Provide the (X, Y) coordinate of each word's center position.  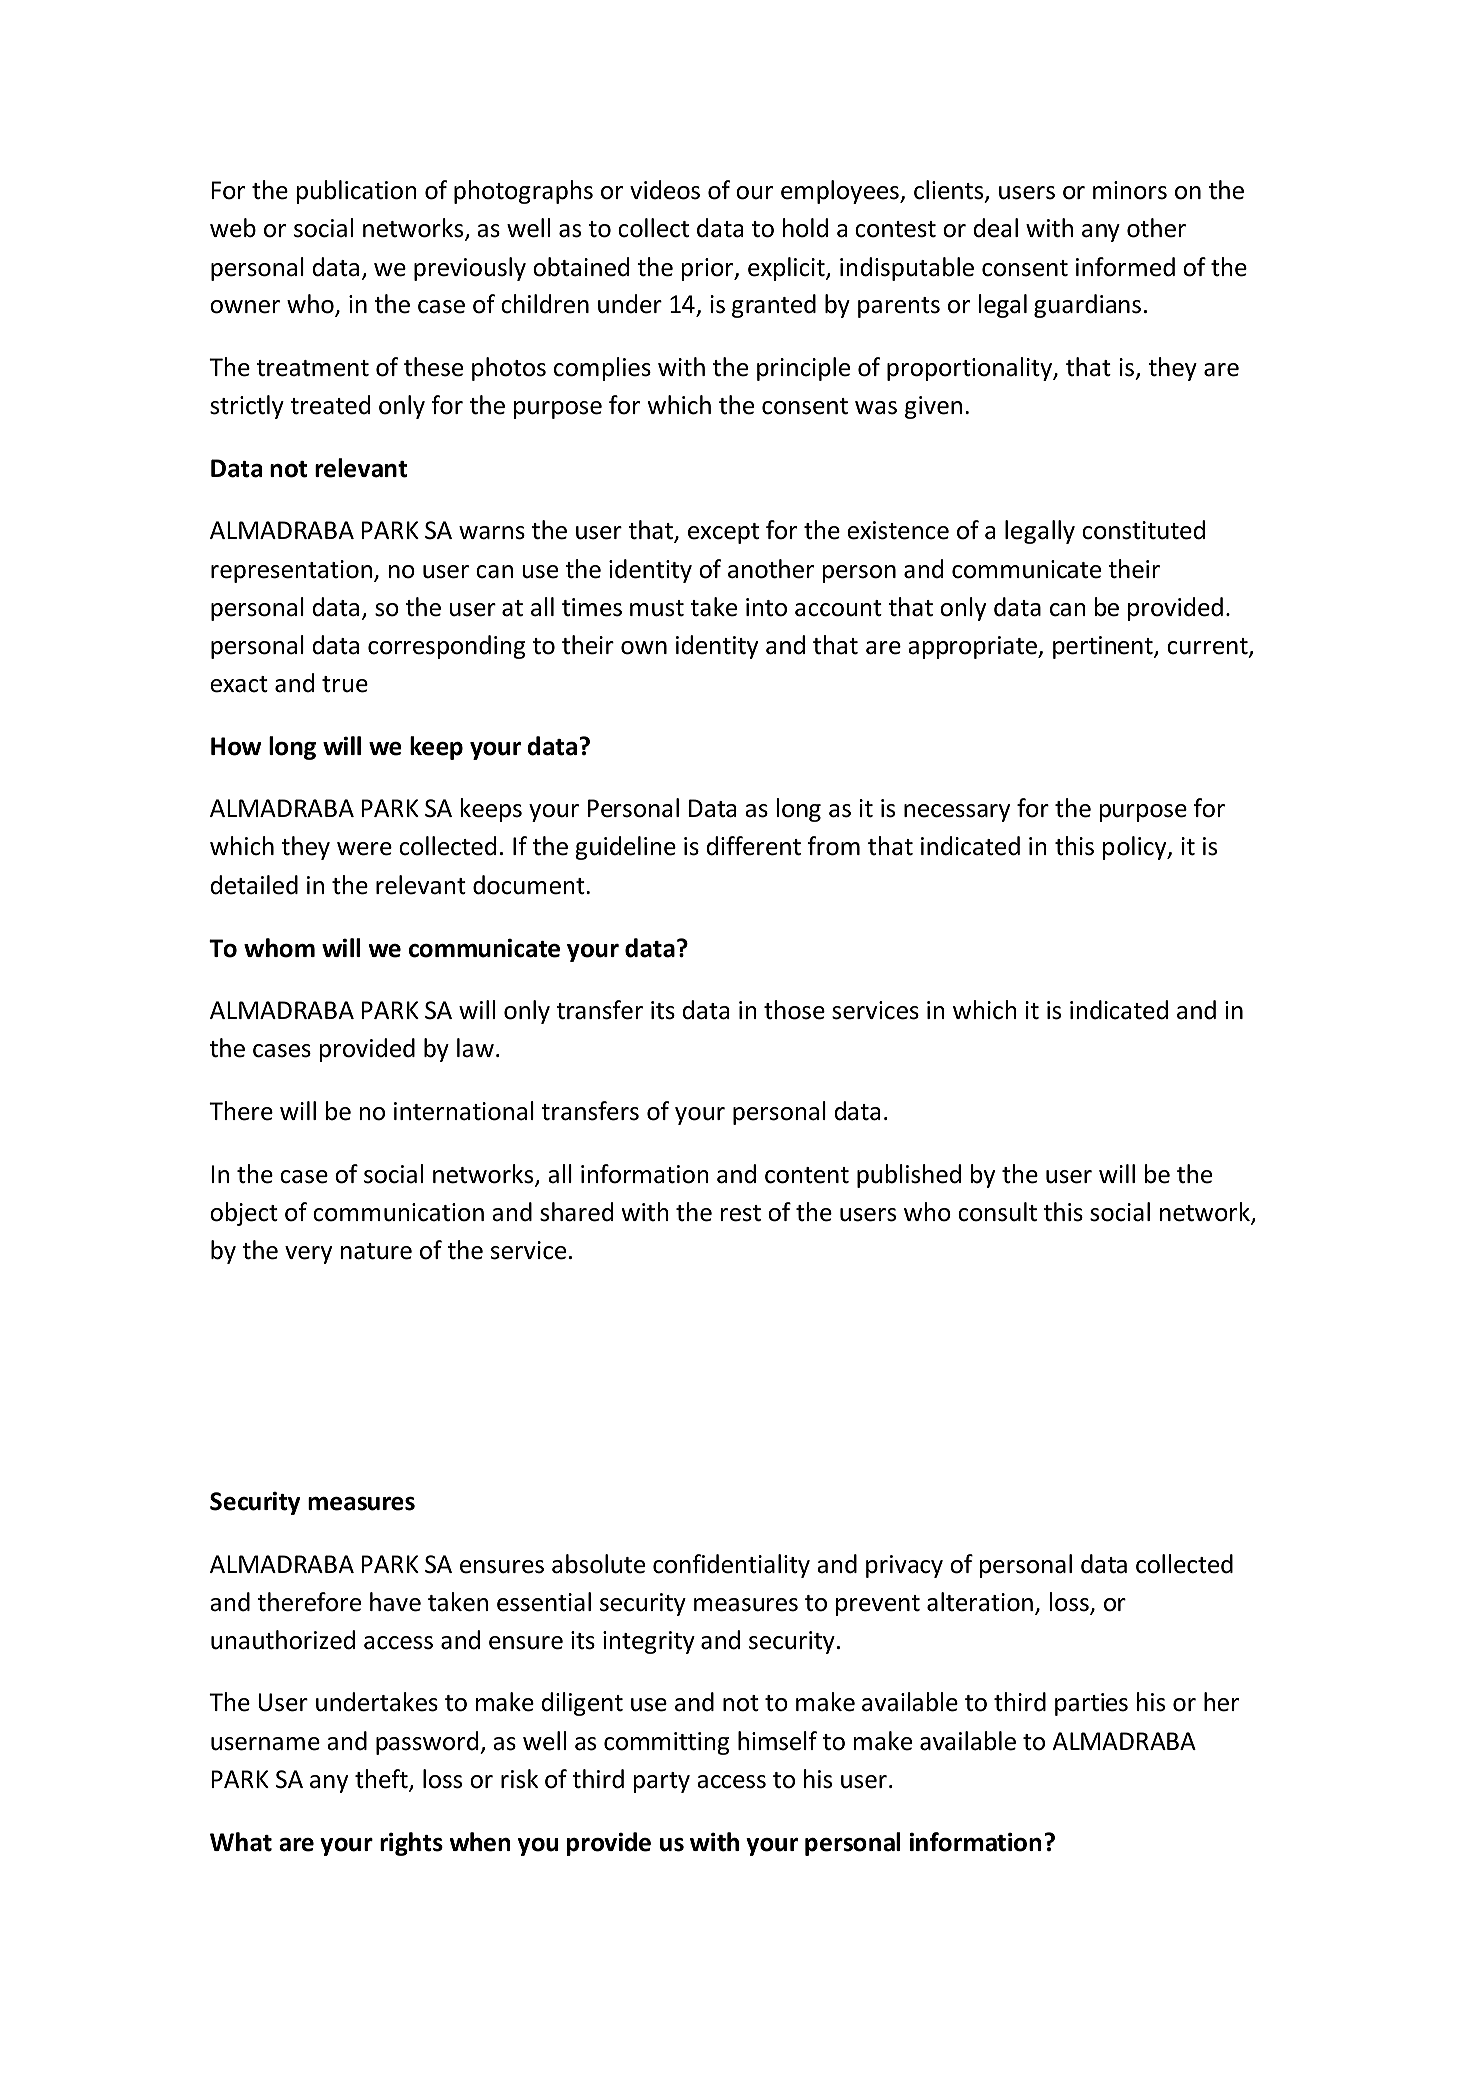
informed (1125, 267)
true (345, 684)
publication (357, 192)
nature (376, 1251)
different (754, 846)
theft (382, 1780)
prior (709, 269)
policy (1136, 848)
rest (741, 1213)
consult (997, 1212)
